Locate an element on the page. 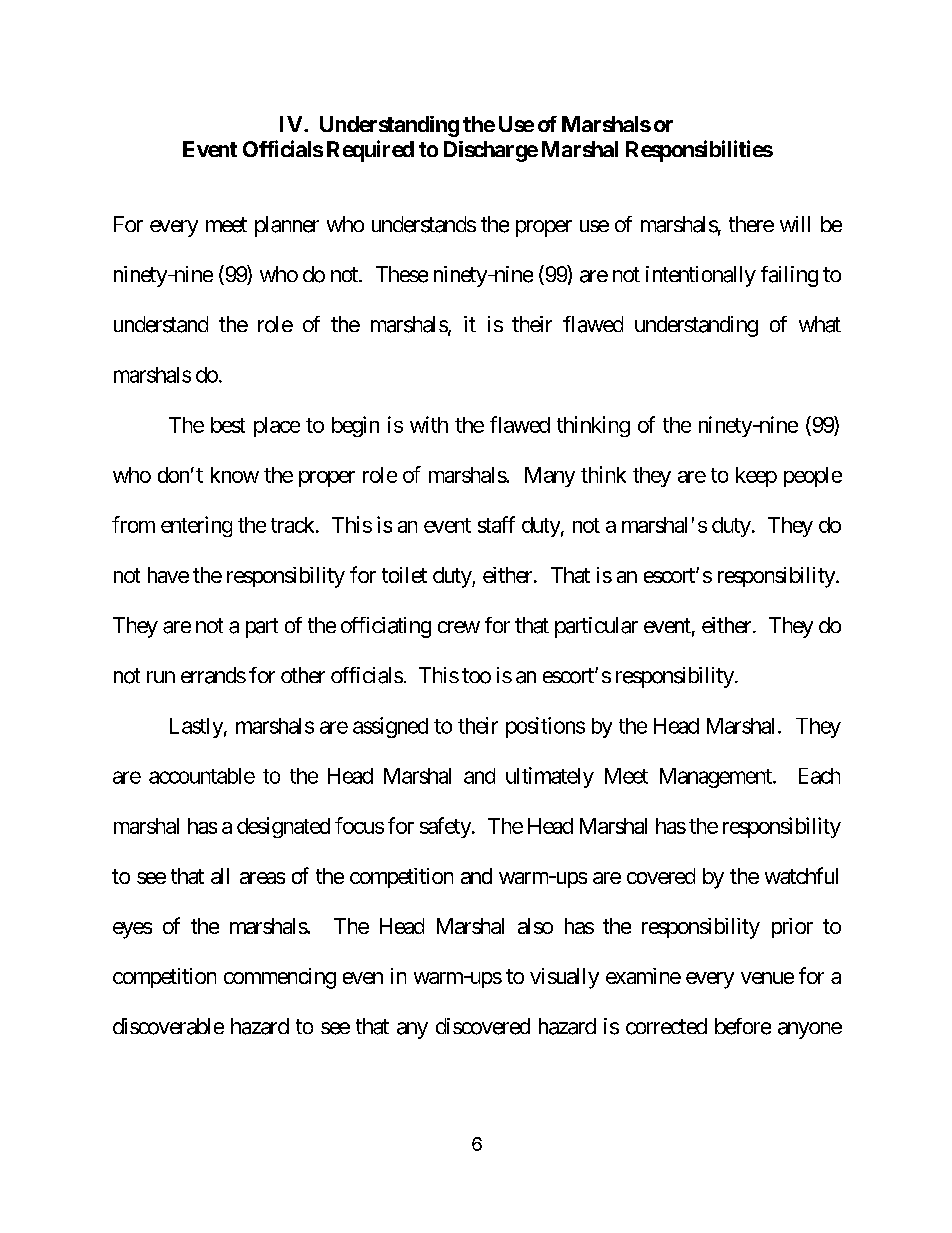 The height and width of the page is (1233, 952). crew is located at coordinates (459, 627).
